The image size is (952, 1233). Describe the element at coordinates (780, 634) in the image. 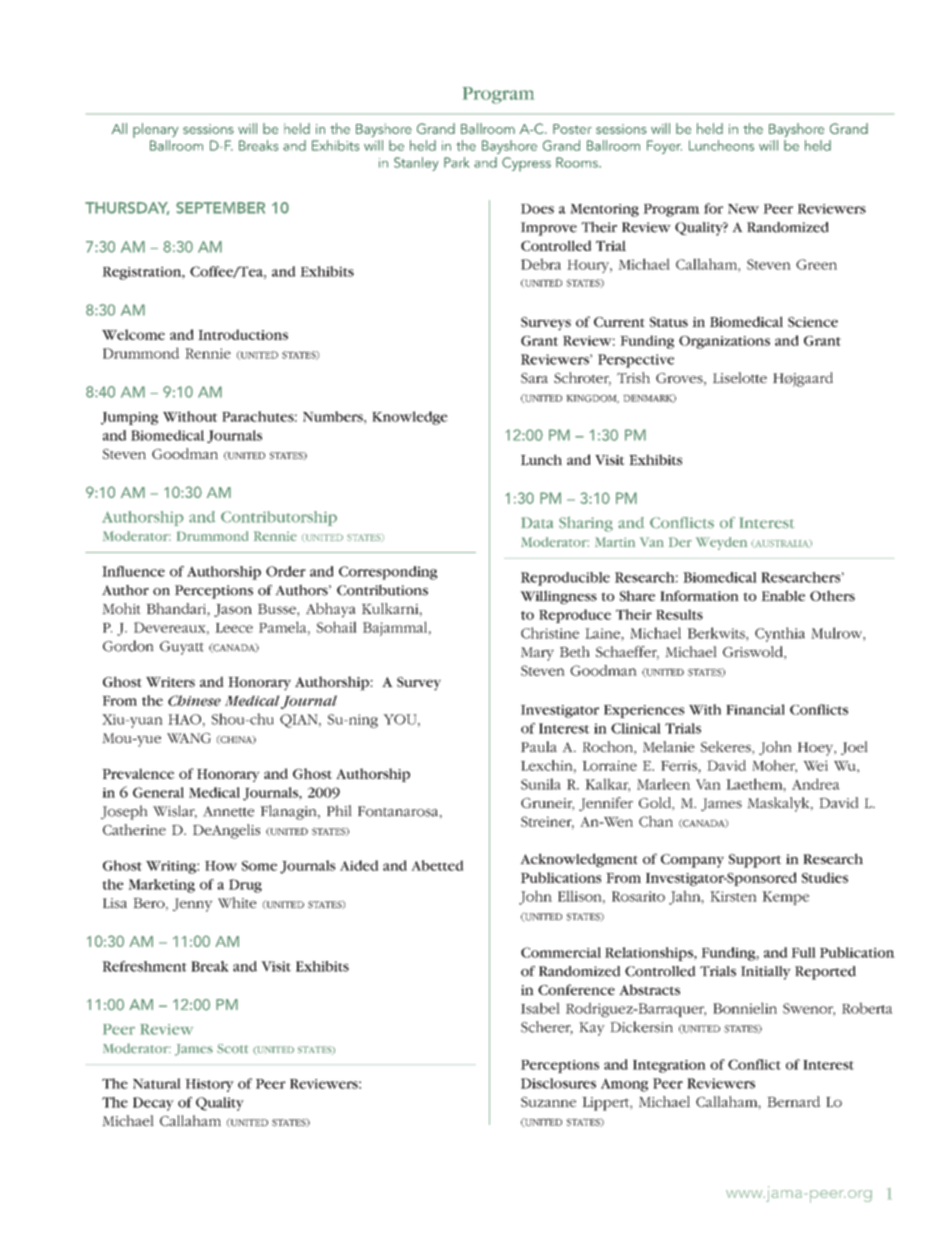

I see `Cynthia` at that location.
